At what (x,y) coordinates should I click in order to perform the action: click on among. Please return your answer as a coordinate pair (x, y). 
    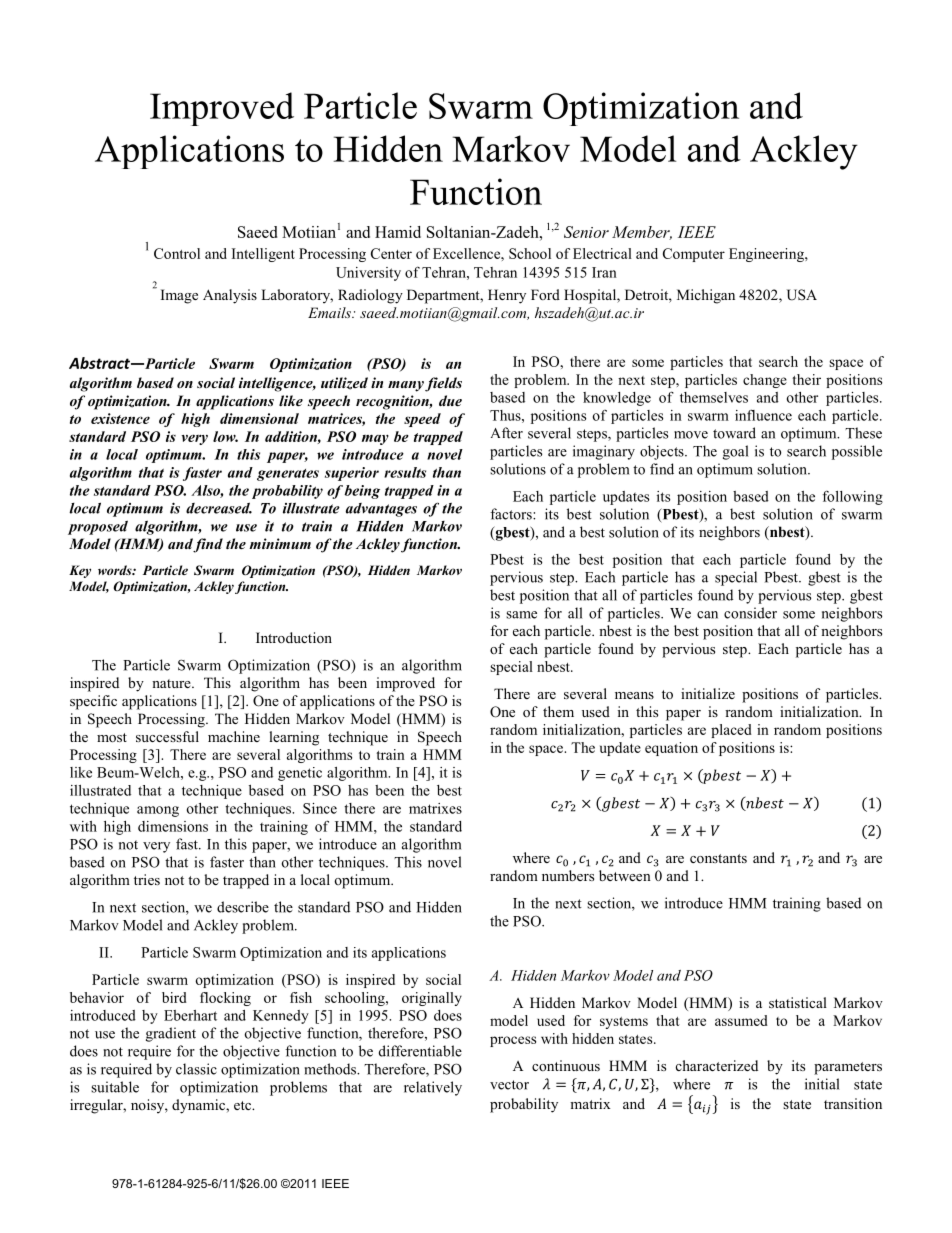
    Looking at the image, I should click on (158, 811).
